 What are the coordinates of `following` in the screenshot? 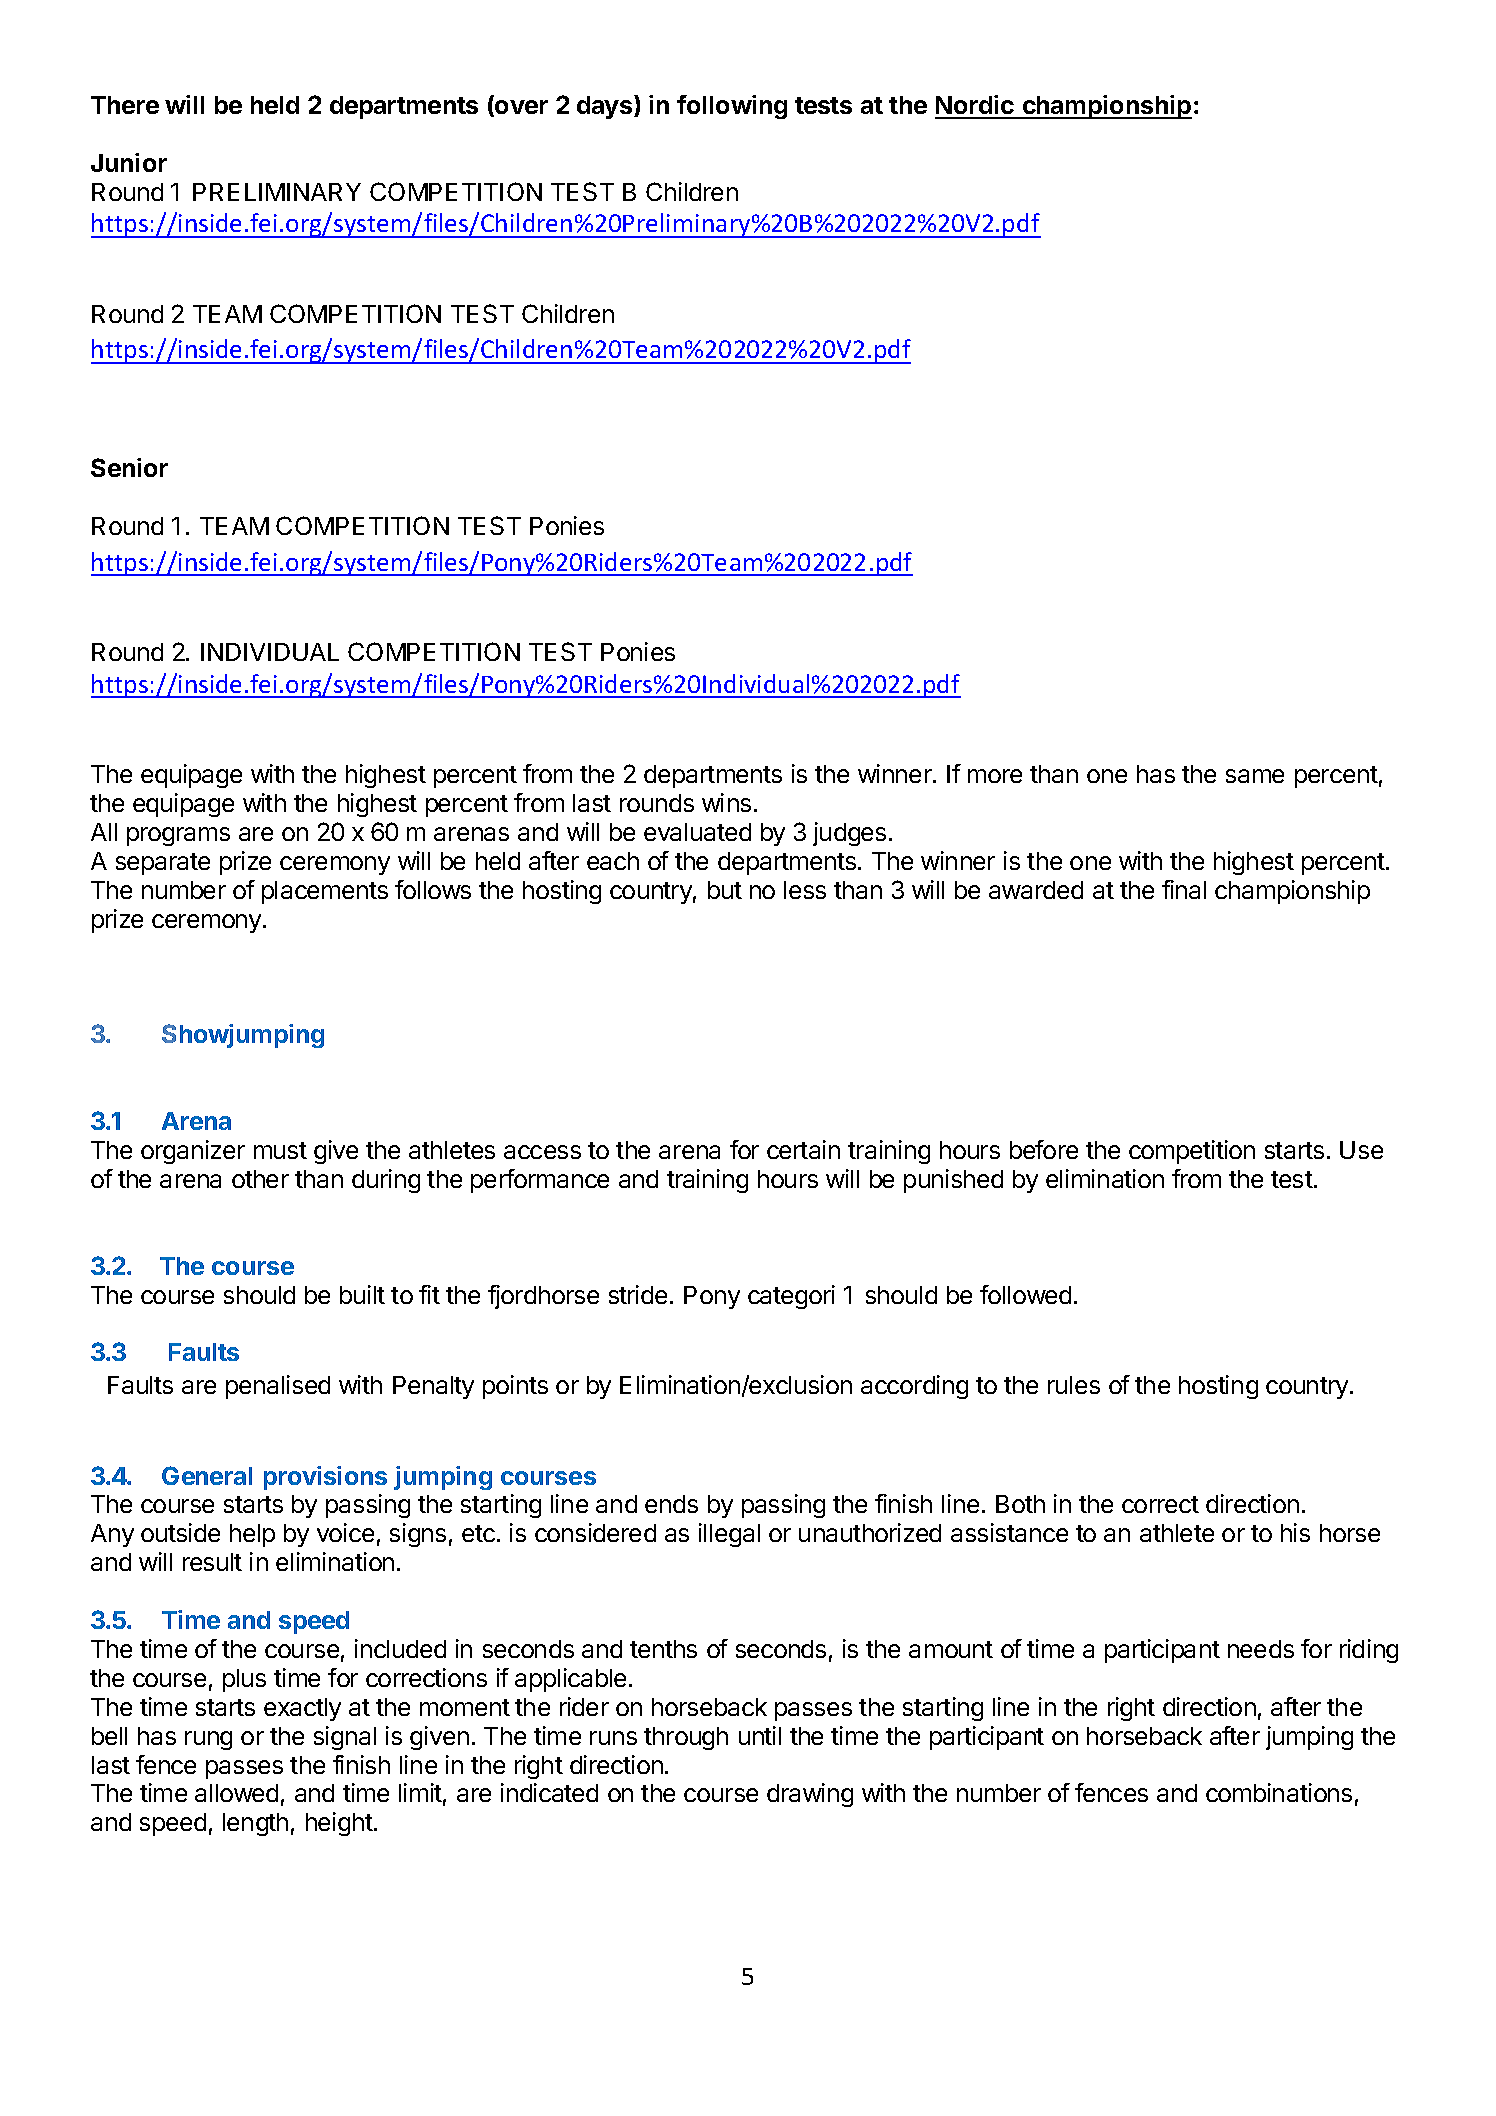 It's located at (732, 107).
